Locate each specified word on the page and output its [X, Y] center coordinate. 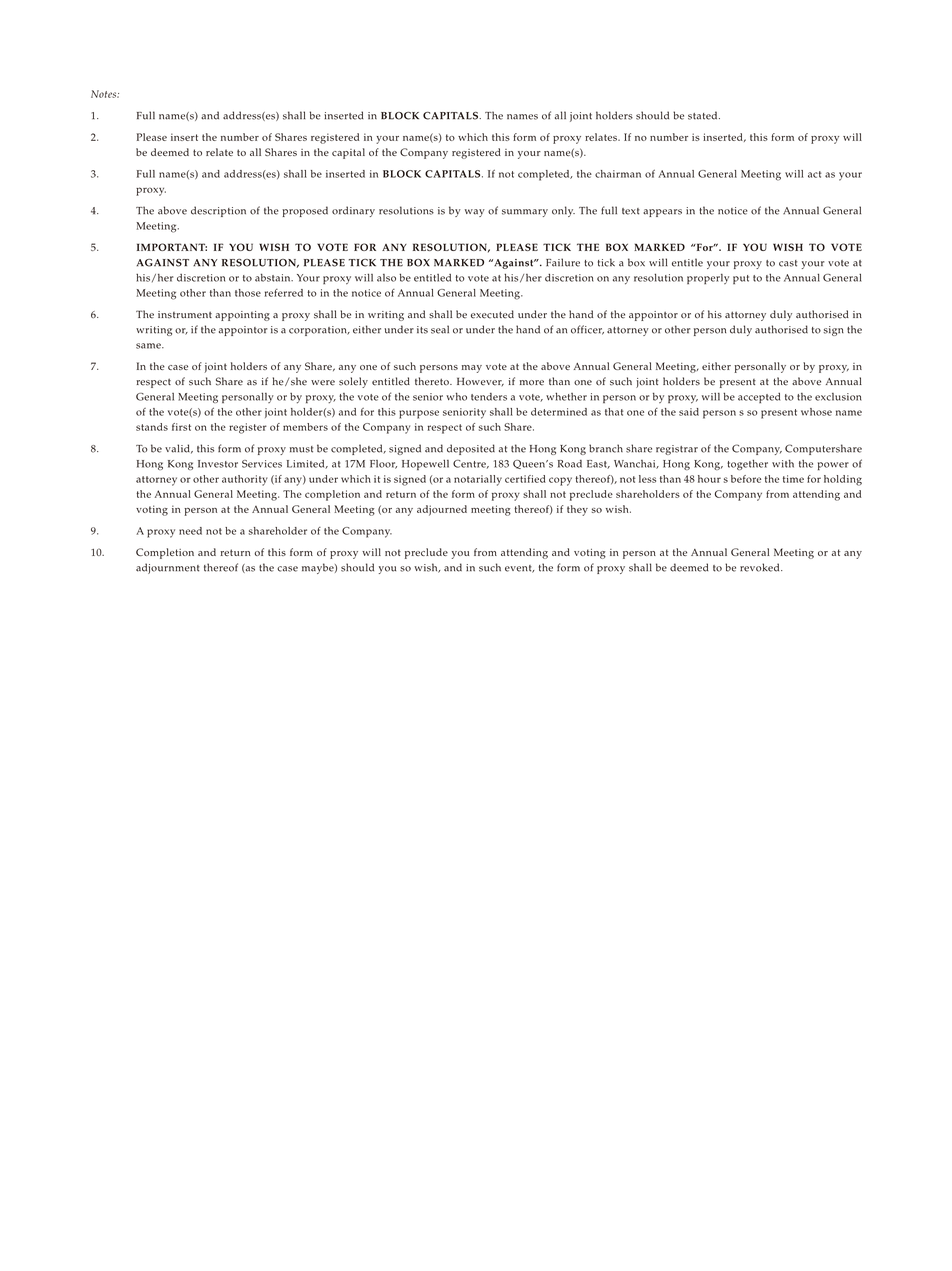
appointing [242, 316]
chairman [618, 174]
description [218, 211]
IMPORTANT [172, 247]
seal [440, 329]
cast [788, 263]
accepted [759, 398]
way [475, 213]
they [577, 510]
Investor [218, 464]
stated [704, 115]
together [747, 464]
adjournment [168, 568]
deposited [471, 449]
